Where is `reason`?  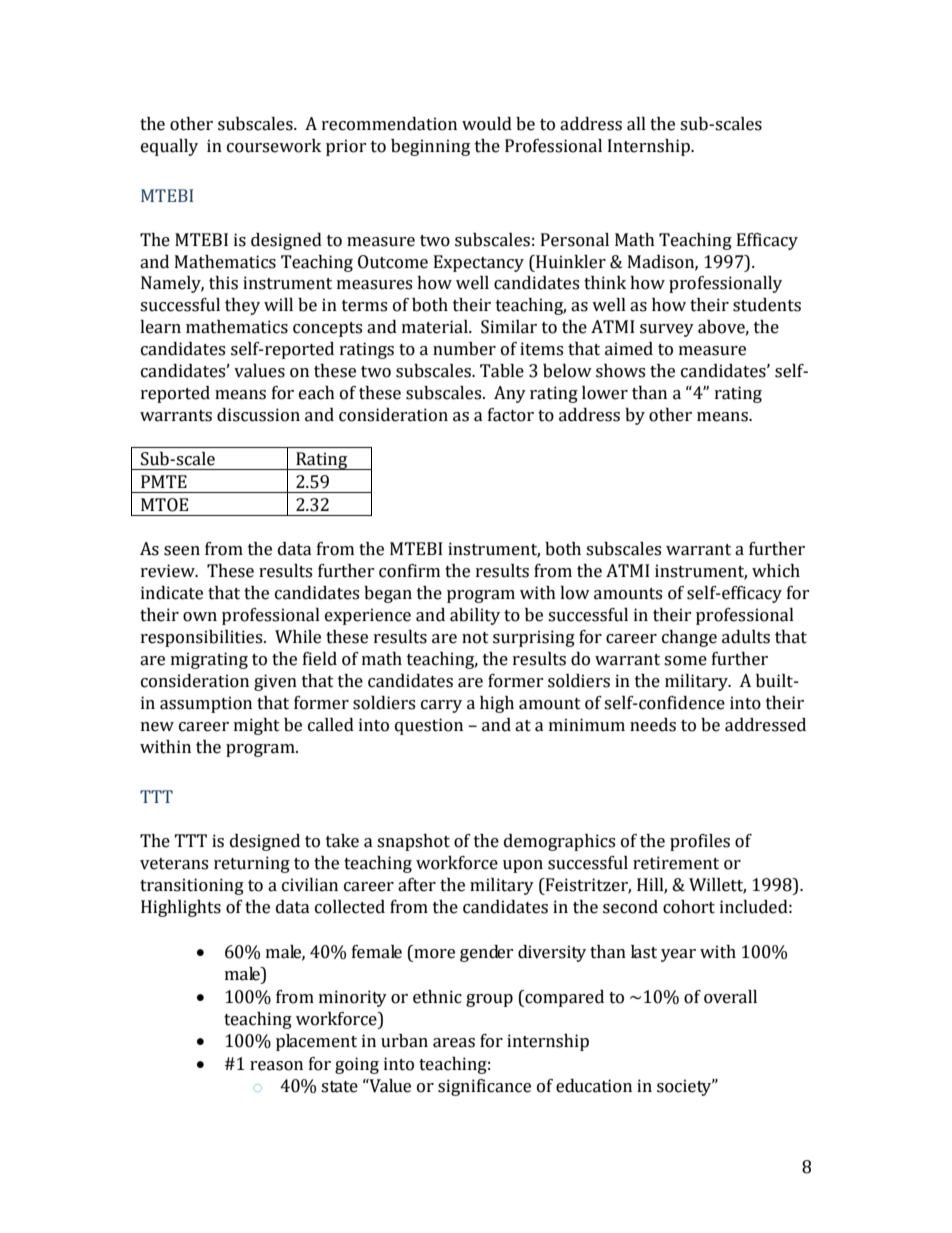 reason is located at coordinates (276, 1066).
